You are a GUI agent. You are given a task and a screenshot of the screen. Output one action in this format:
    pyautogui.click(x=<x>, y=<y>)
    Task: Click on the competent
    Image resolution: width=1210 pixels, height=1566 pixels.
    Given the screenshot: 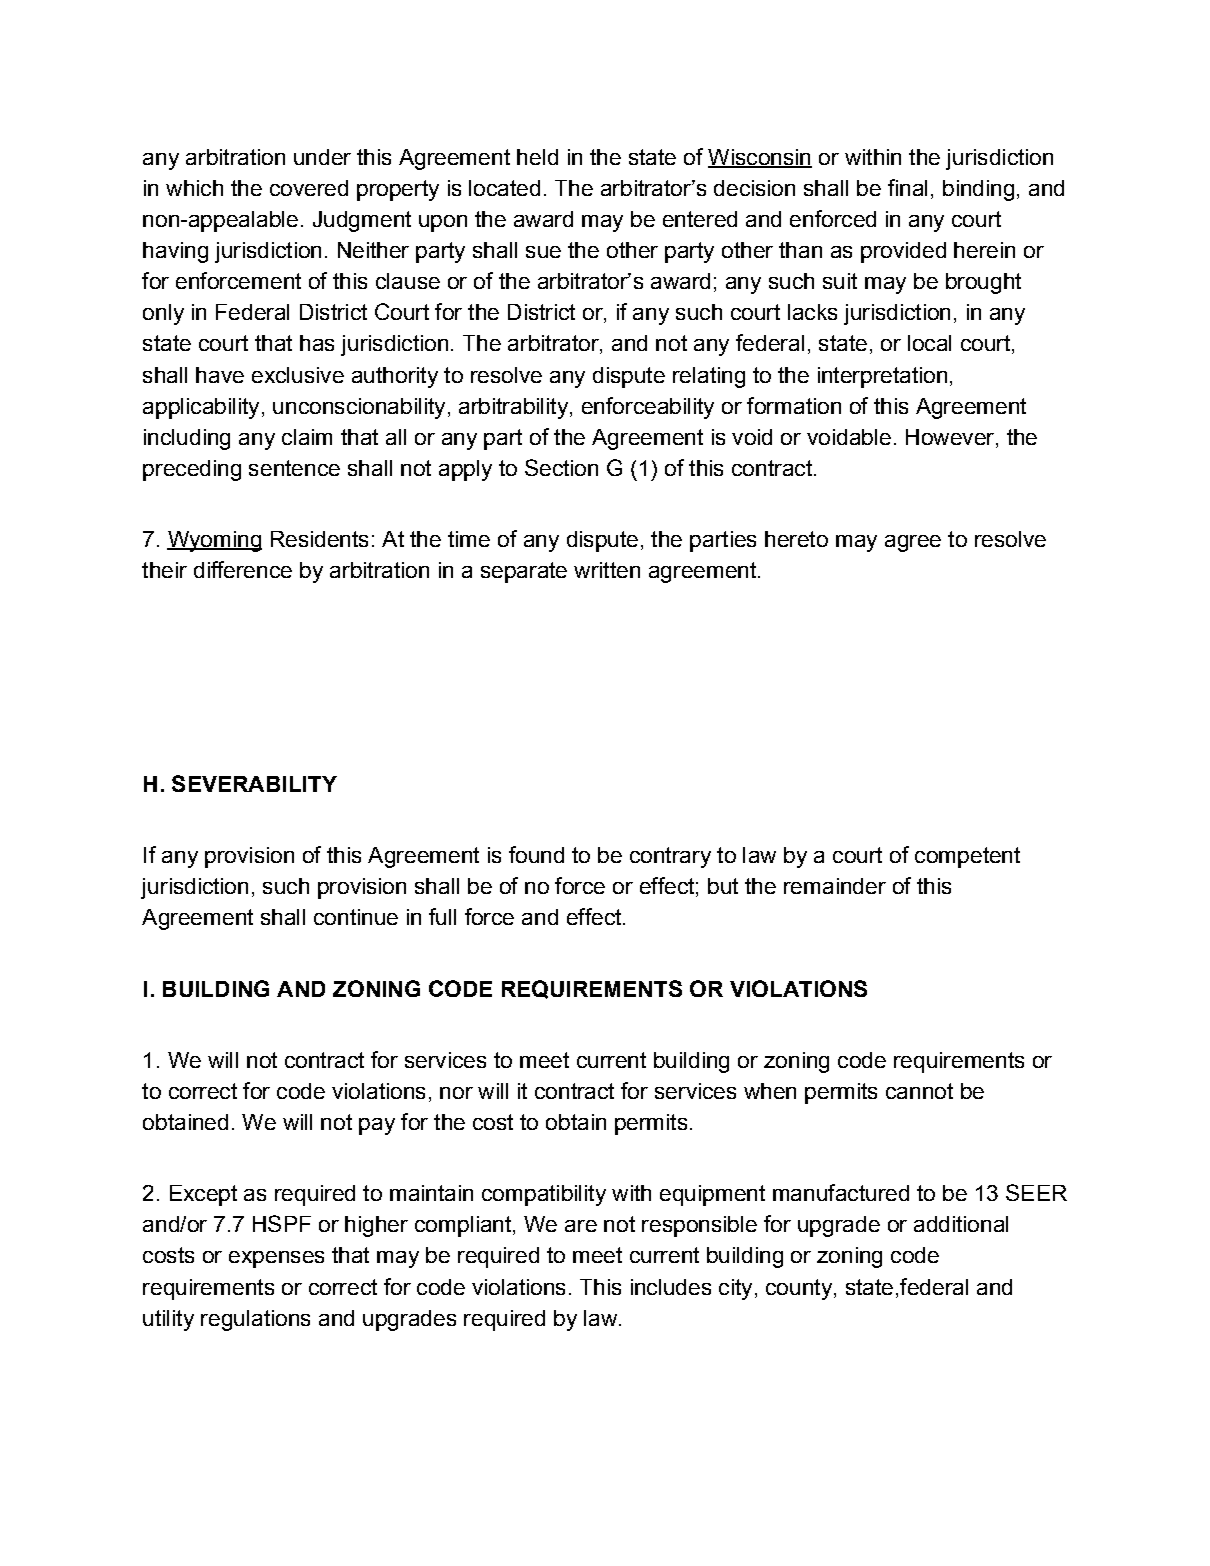 What is the action you would take?
    pyautogui.click(x=967, y=857)
